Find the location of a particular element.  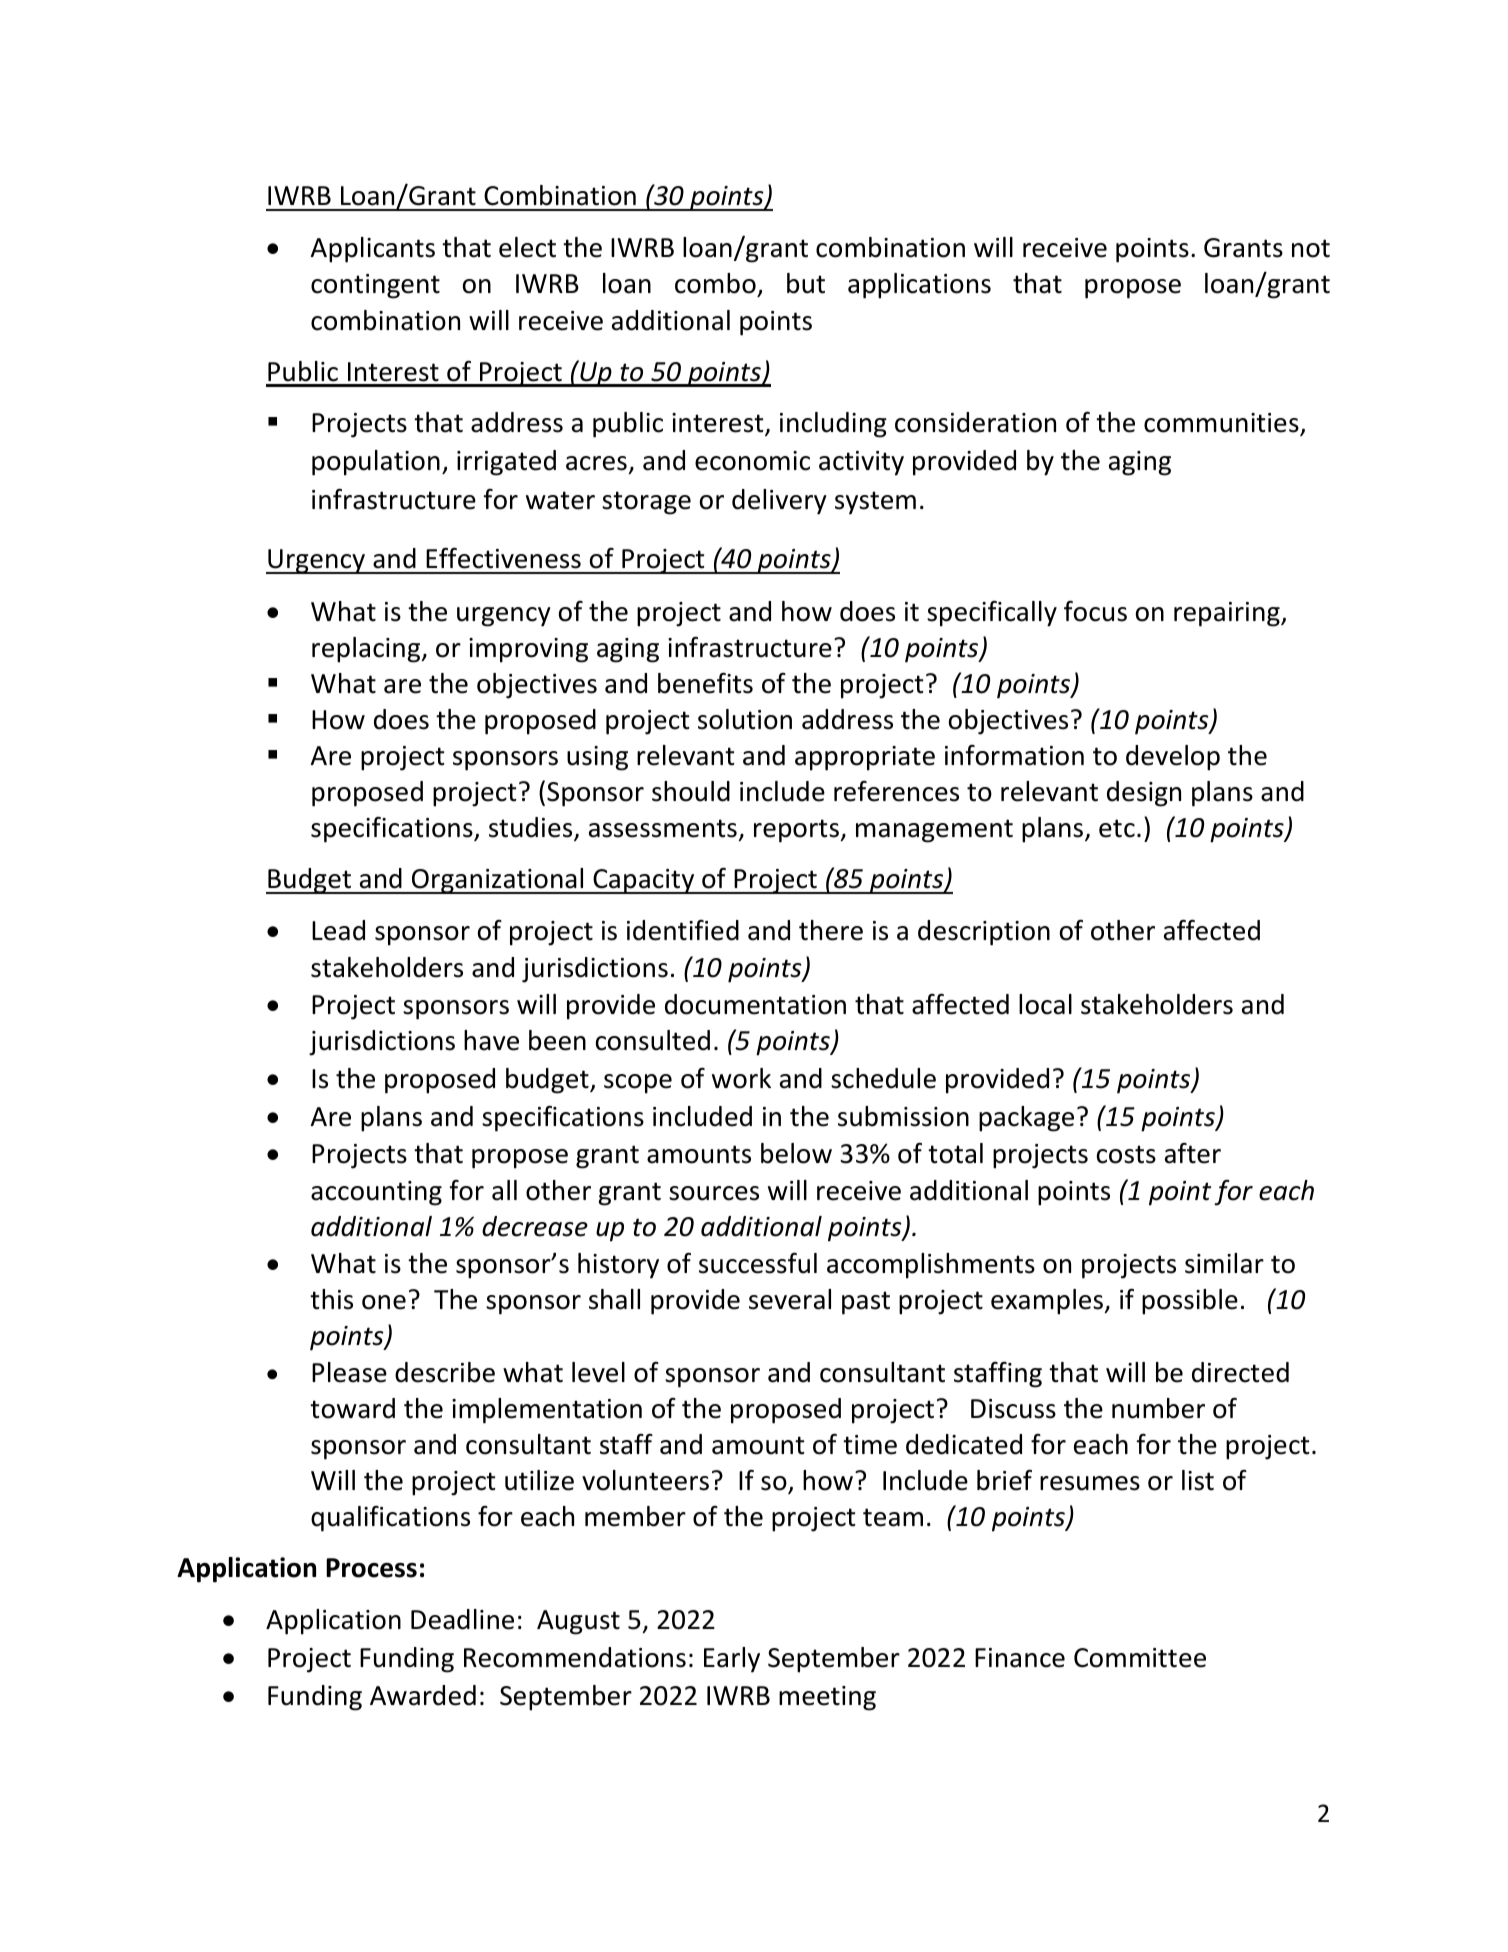

contingent is located at coordinates (375, 286).
